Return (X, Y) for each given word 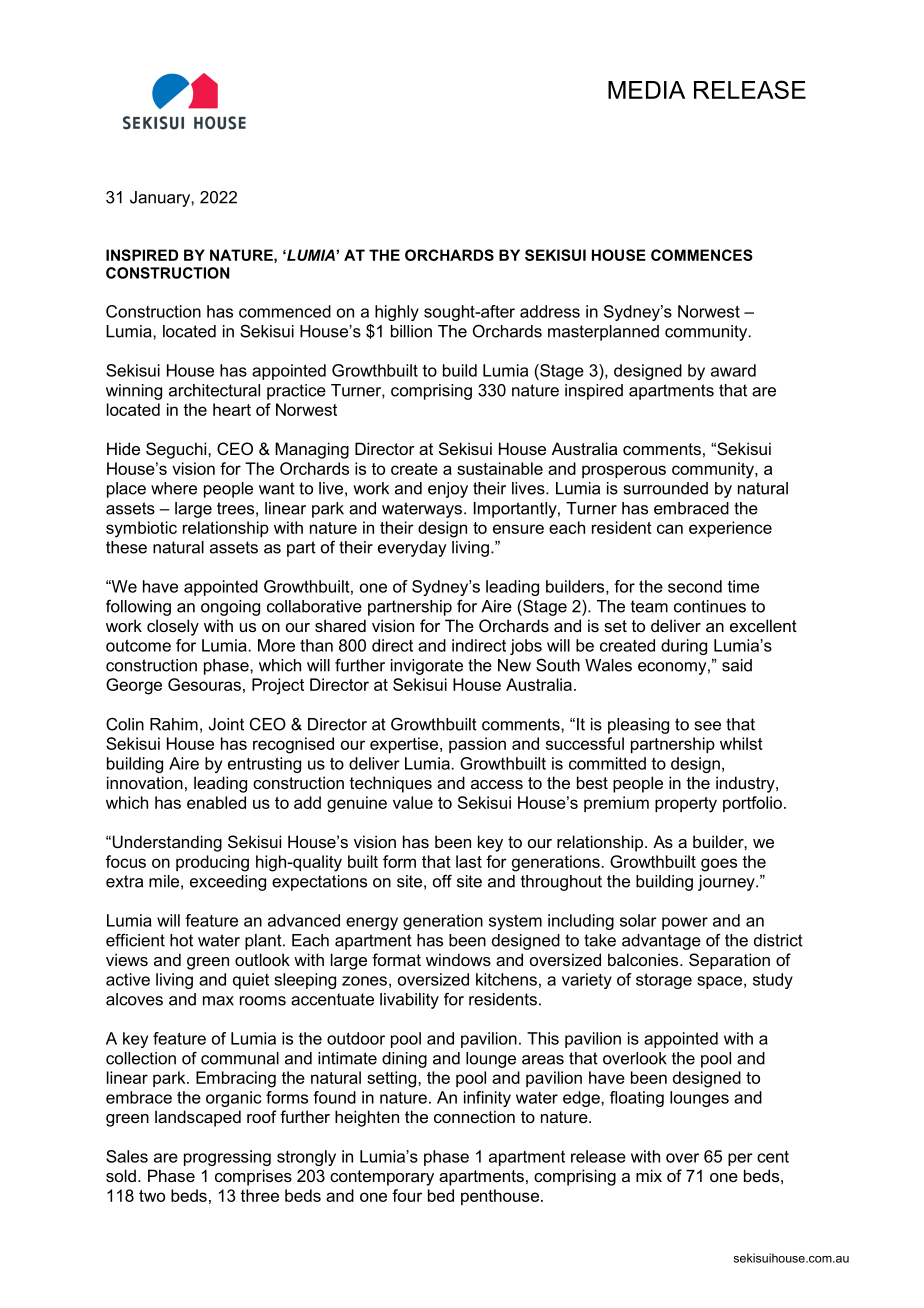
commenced (285, 311)
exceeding (228, 883)
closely (173, 627)
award (733, 370)
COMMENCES (702, 255)
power (685, 923)
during (684, 647)
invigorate (427, 667)
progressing (227, 1158)
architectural (214, 390)
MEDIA (646, 90)
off (442, 881)
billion (411, 331)
